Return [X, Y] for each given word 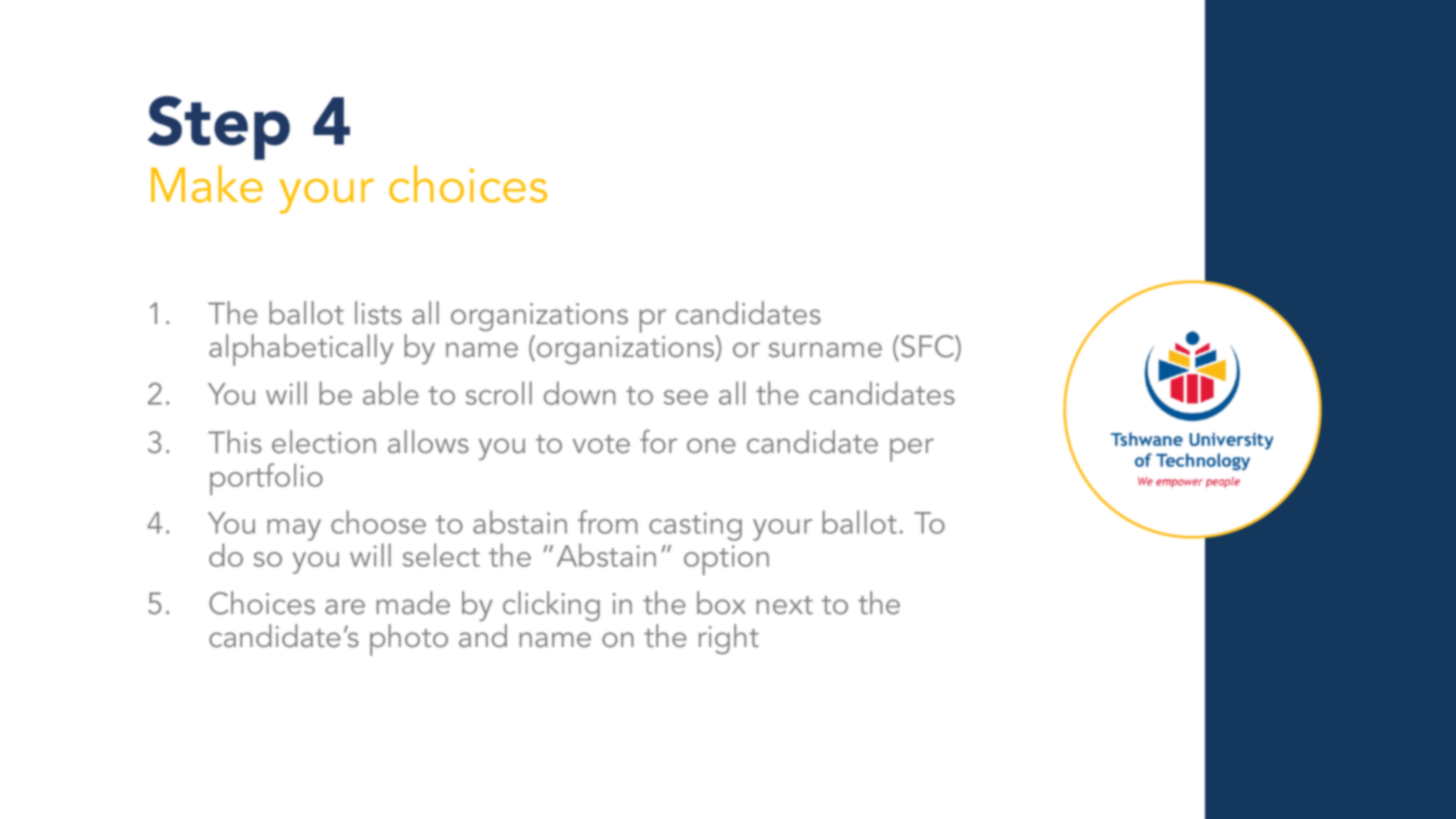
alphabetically [301, 350]
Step [219, 128]
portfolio [266, 479]
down [580, 393]
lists [378, 312]
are [345, 606]
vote [601, 444]
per [912, 450]
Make [207, 184]
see [686, 397]
